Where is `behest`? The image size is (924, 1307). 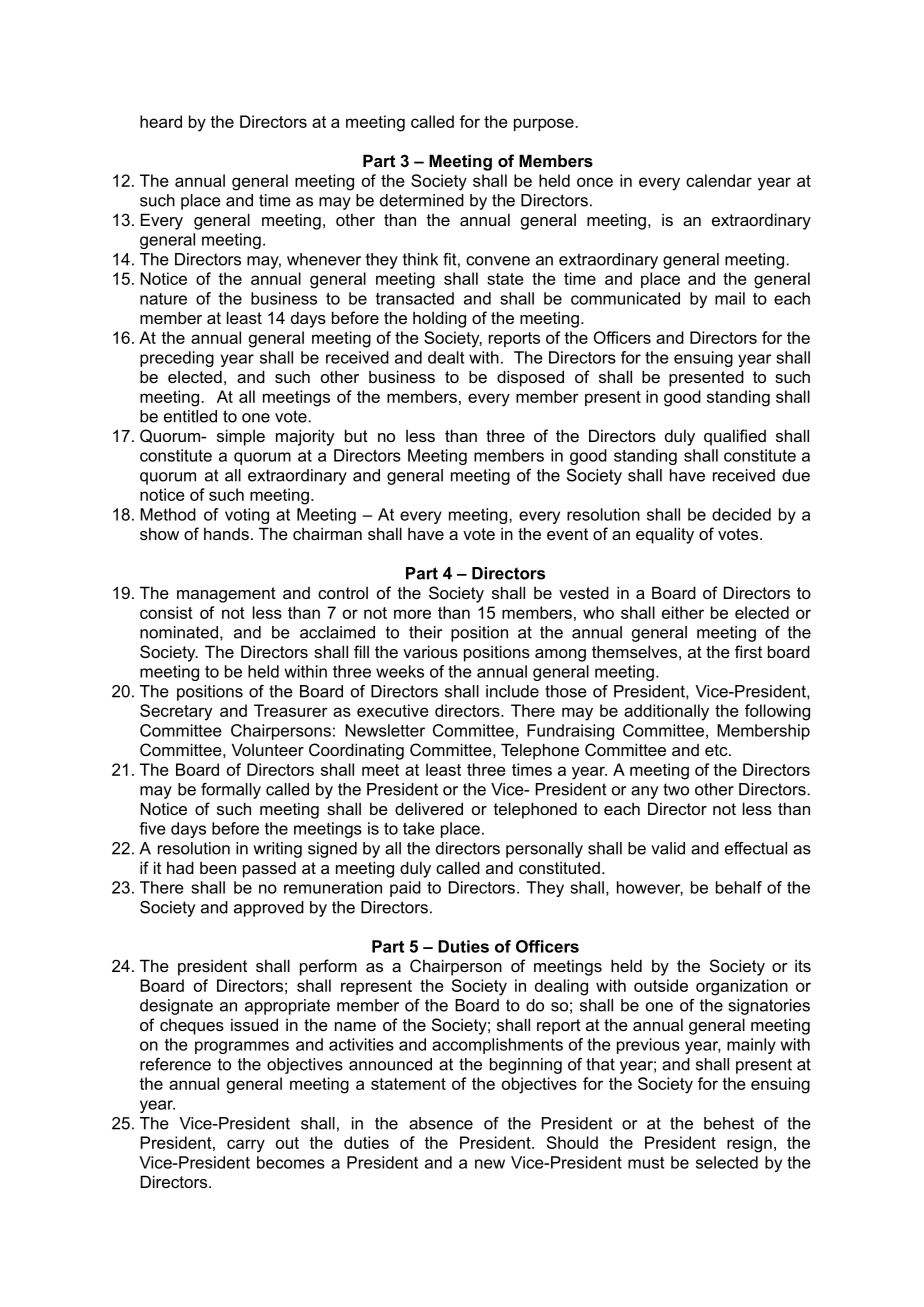 behest is located at coordinates (729, 1123).
